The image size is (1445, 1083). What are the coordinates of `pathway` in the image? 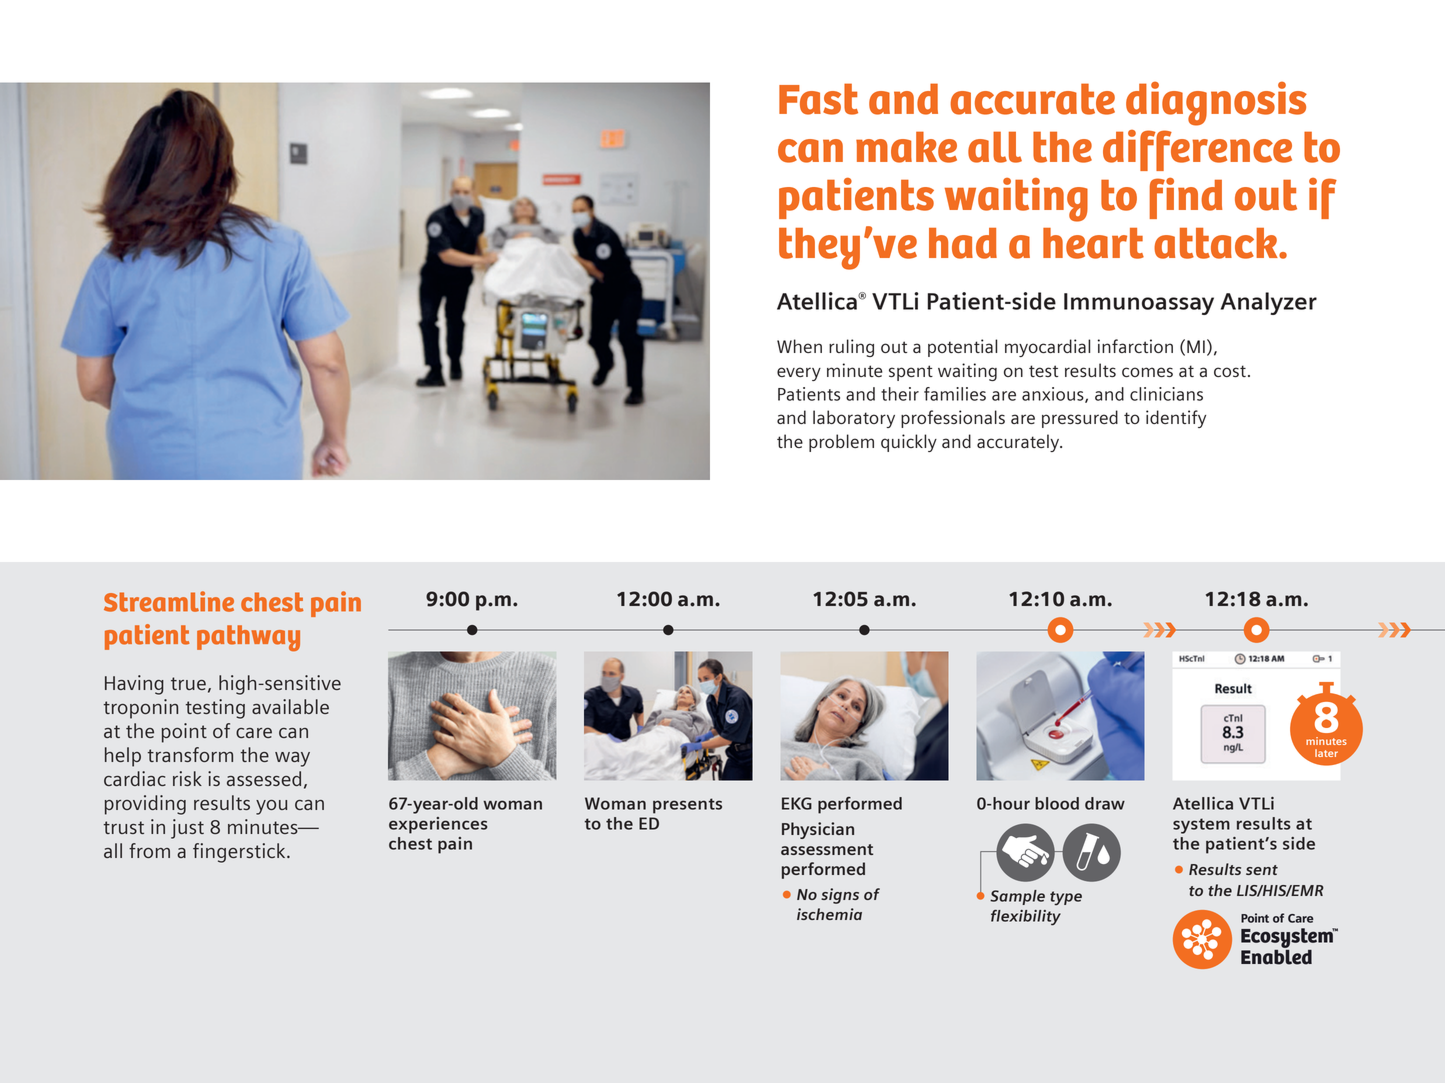 It's located at (248, 638).
